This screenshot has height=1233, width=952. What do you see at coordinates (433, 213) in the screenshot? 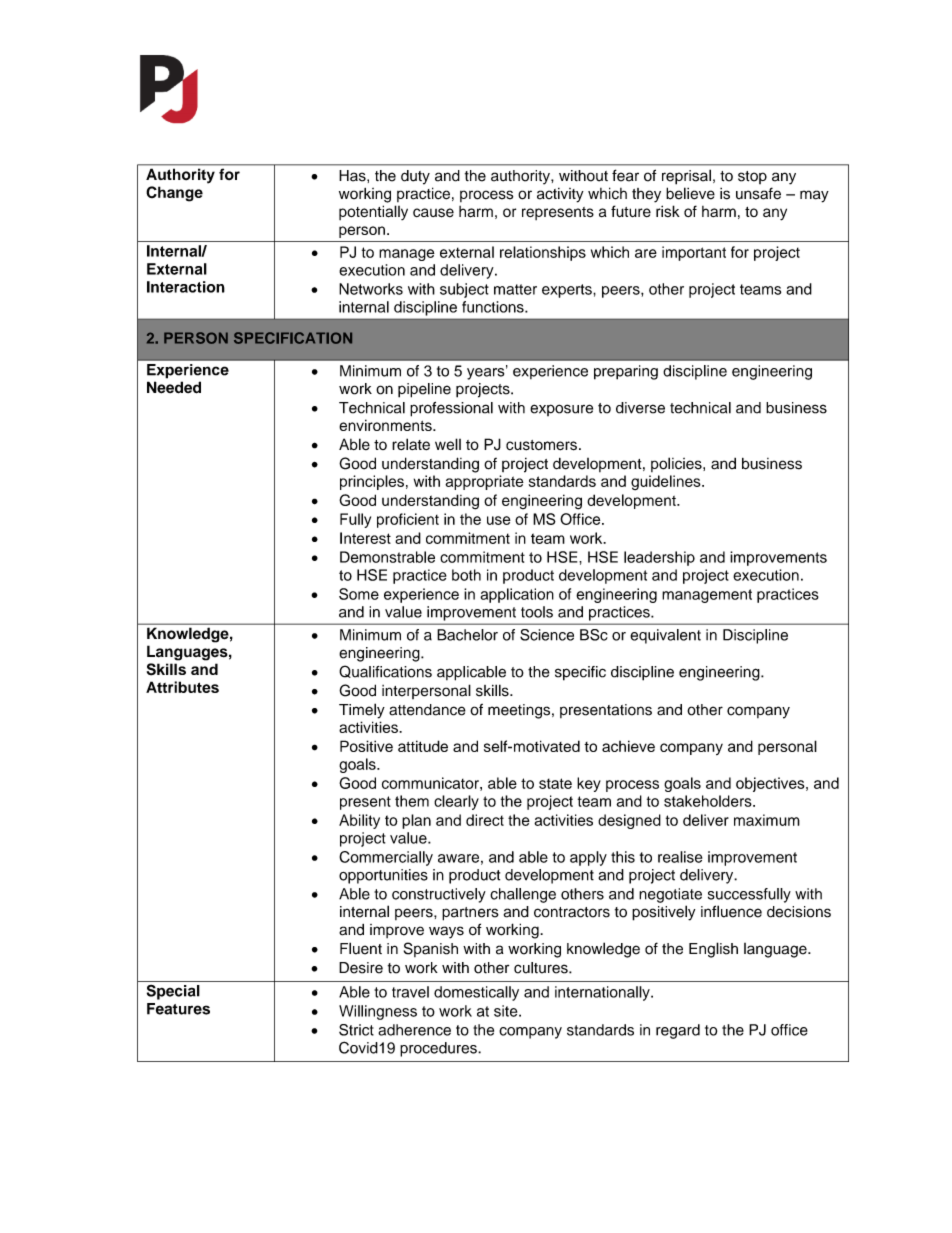
I see `cause` at bounding box center [433, 213].
